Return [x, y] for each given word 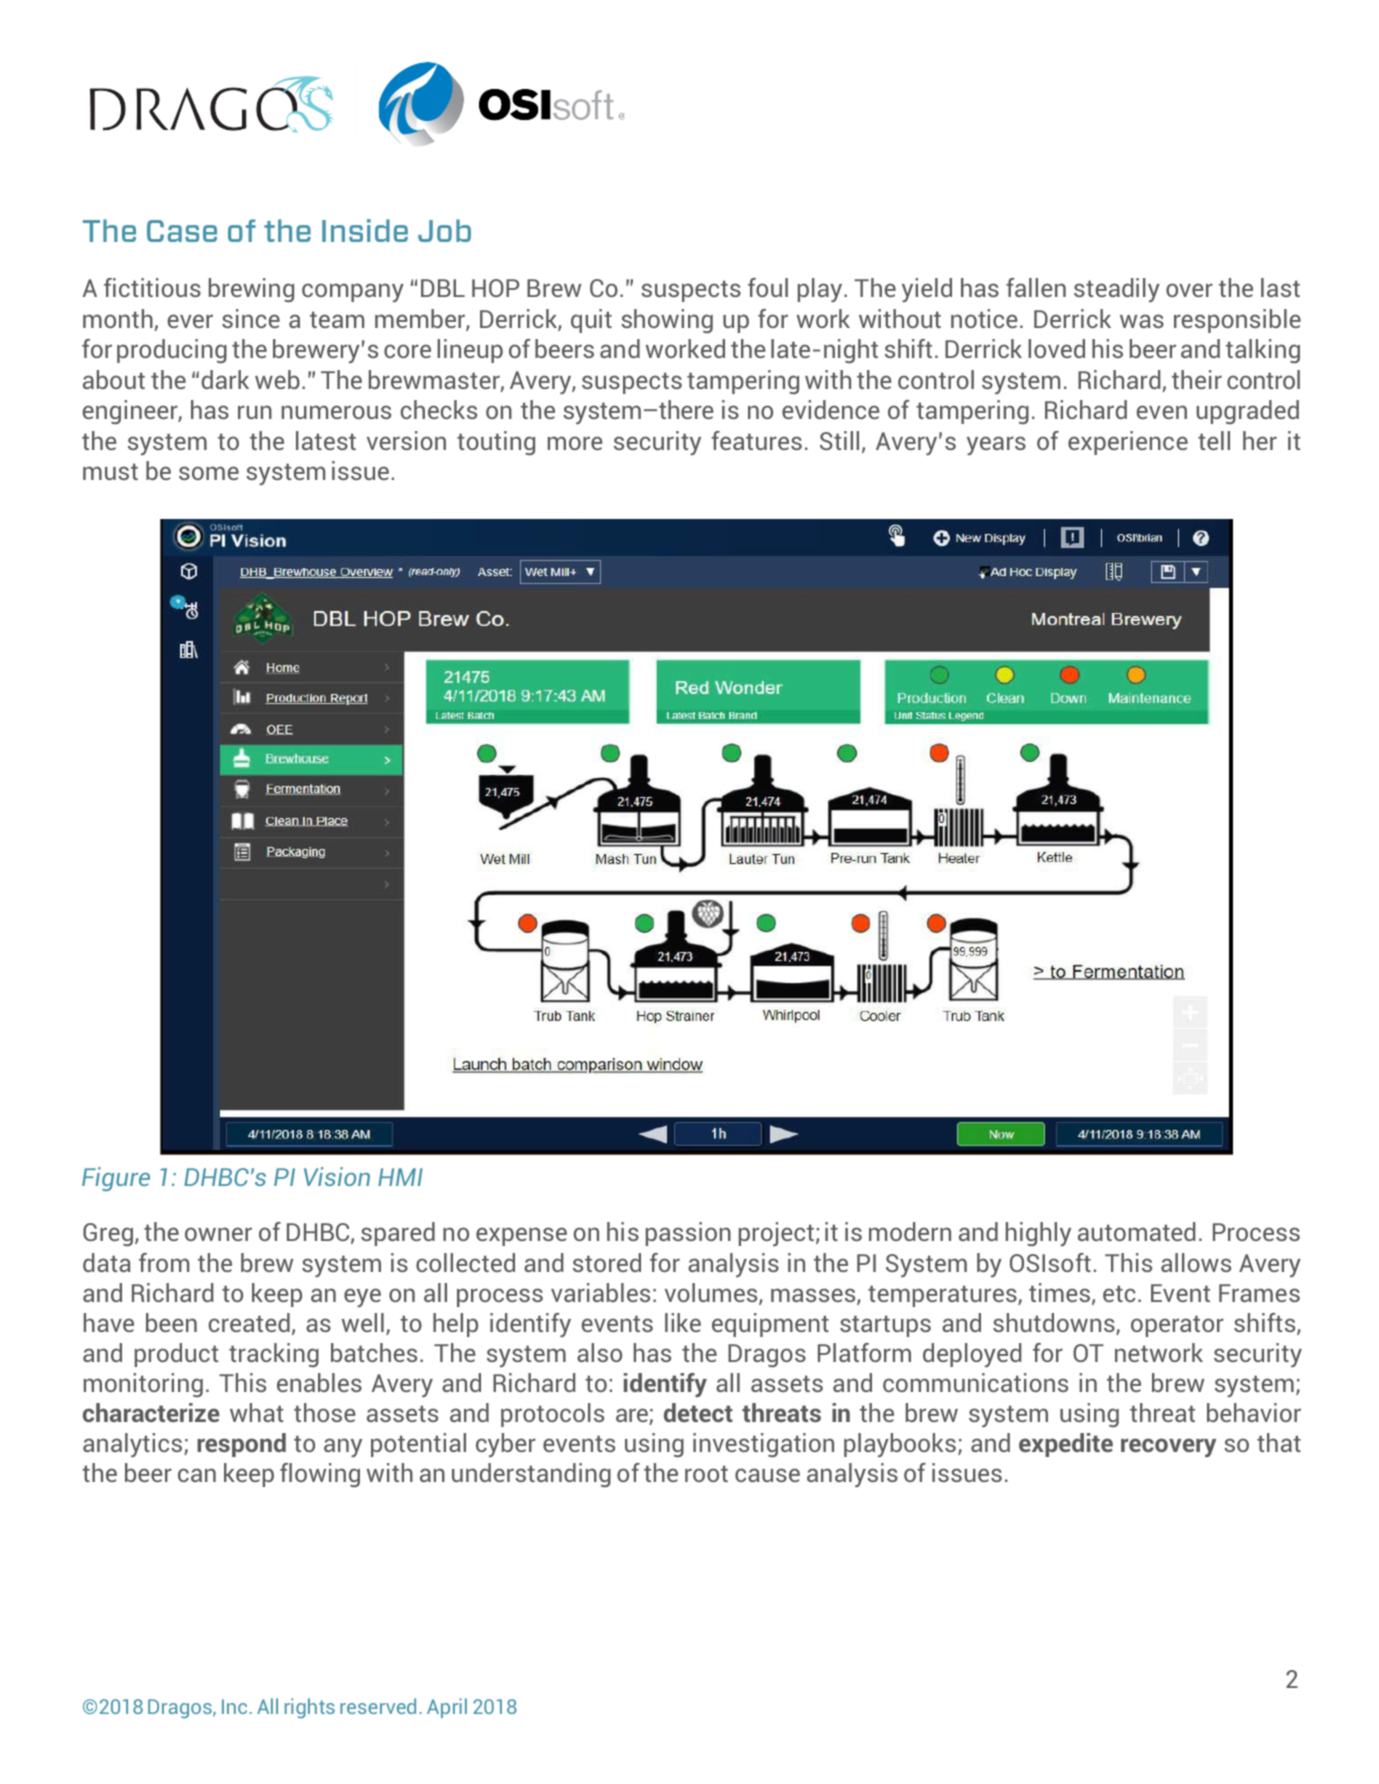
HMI [400, 1177]
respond [241, 1445]
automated [1137, 1231]
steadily [1117, 290]
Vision [337, 1176]
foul [768, 287]
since [251, 318]
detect [698, 1412]
